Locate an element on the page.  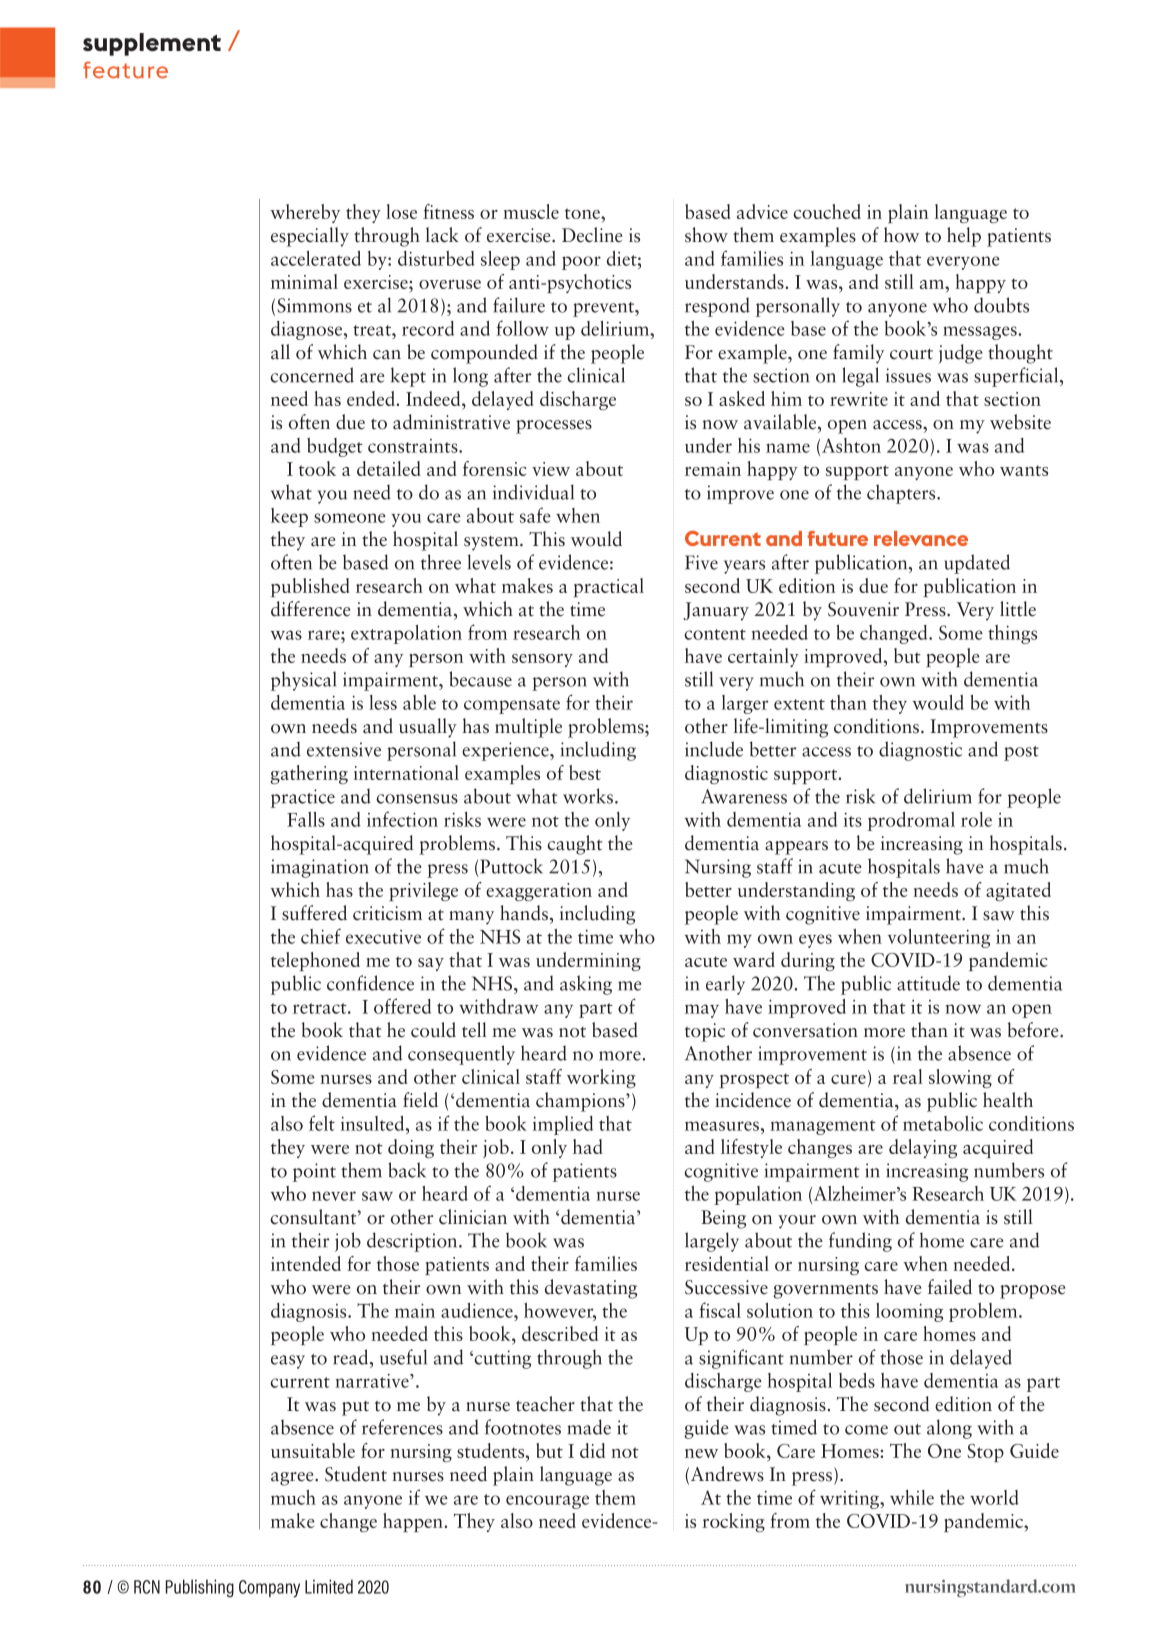
Publishing is located at coordinates (200, 1588).
